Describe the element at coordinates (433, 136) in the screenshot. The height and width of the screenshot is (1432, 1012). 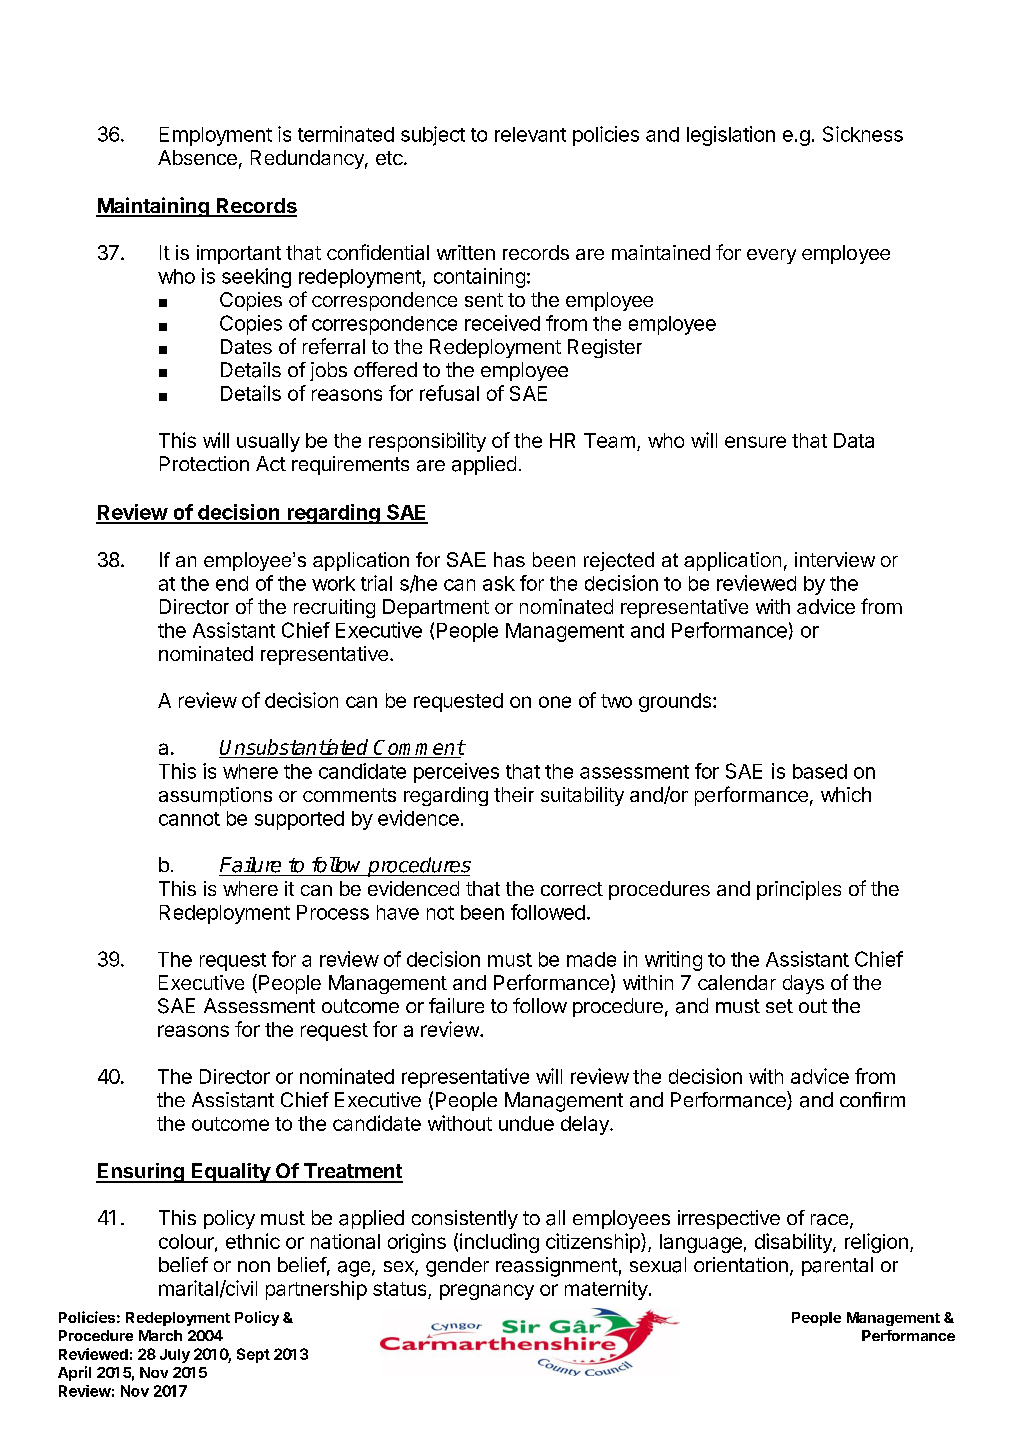
I see `subject` at that location.
